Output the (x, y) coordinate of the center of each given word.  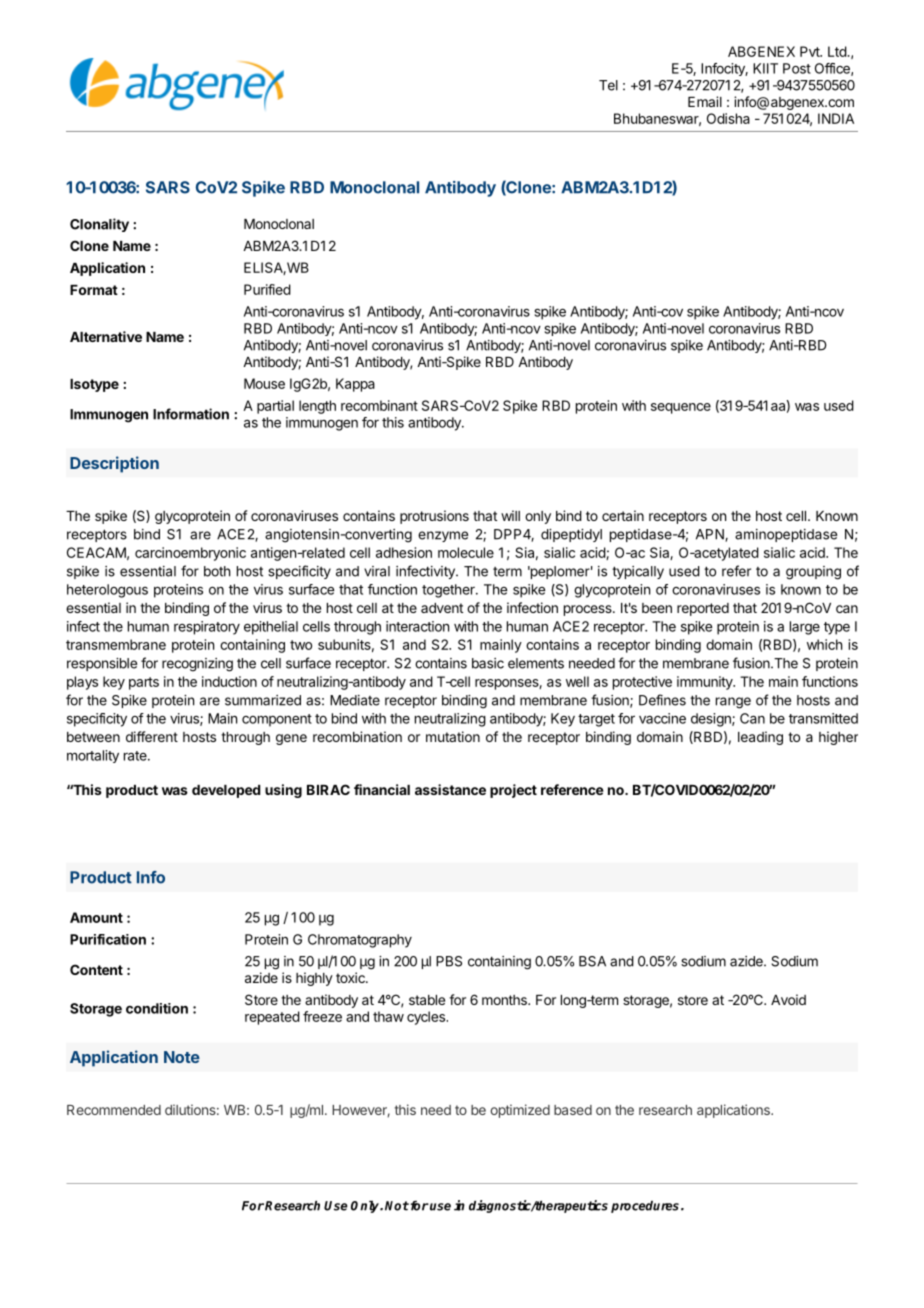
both (217, 571)
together (449, 591)
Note (182, 1057)
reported (703, 609)
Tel (608, 85)
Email (705, 101)
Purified (267, 289)
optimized (520, 1111)
